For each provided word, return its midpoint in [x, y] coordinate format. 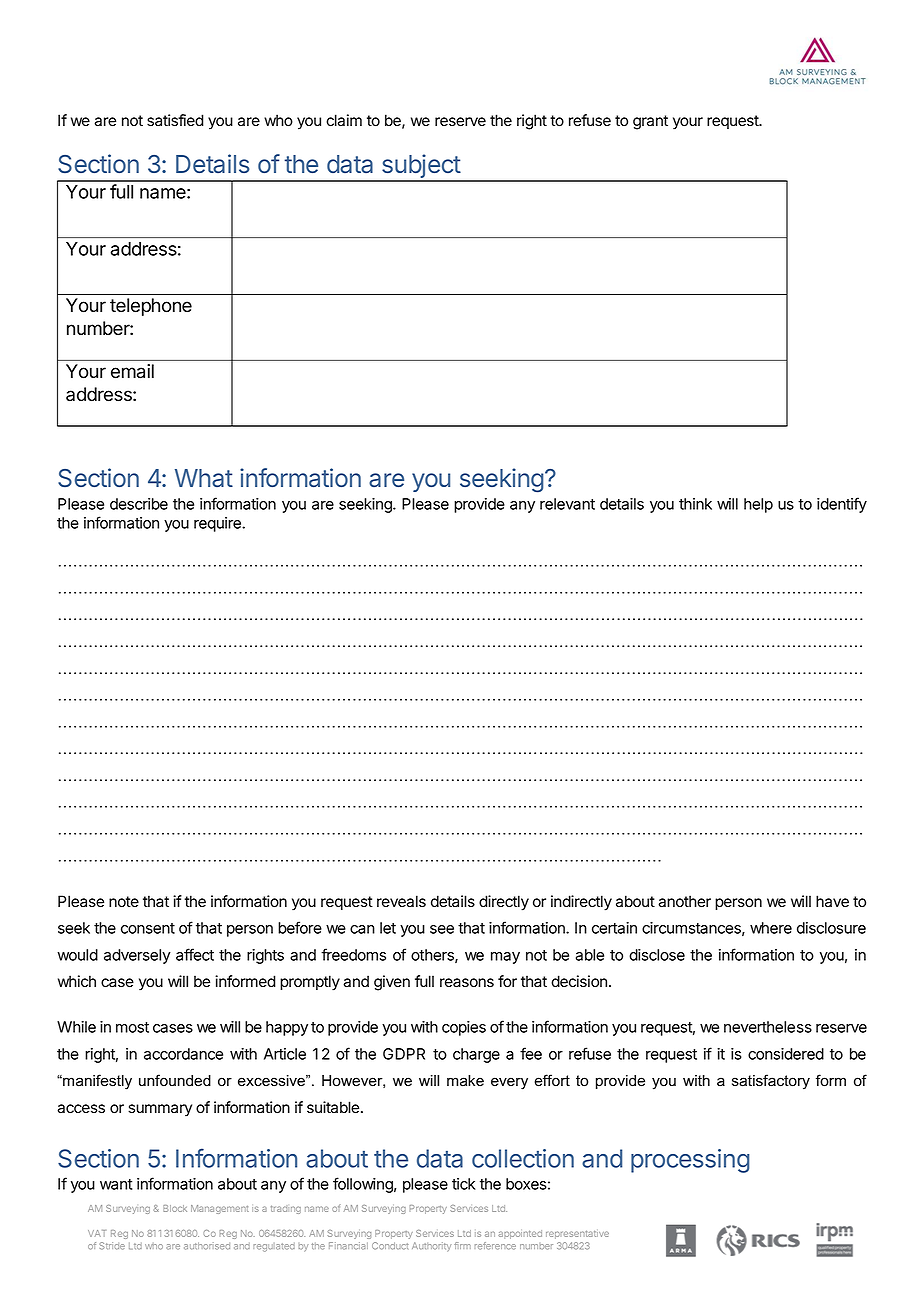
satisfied [175, 120]
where [771, 928]
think [695, 504]
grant [650, 122]
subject [421, 167]
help [758, 505]
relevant [567, 504]
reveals [401, 901]
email [132, 371]
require [218, 524]
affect [195, 954]
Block [175, 1208]
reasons [467, 983]
